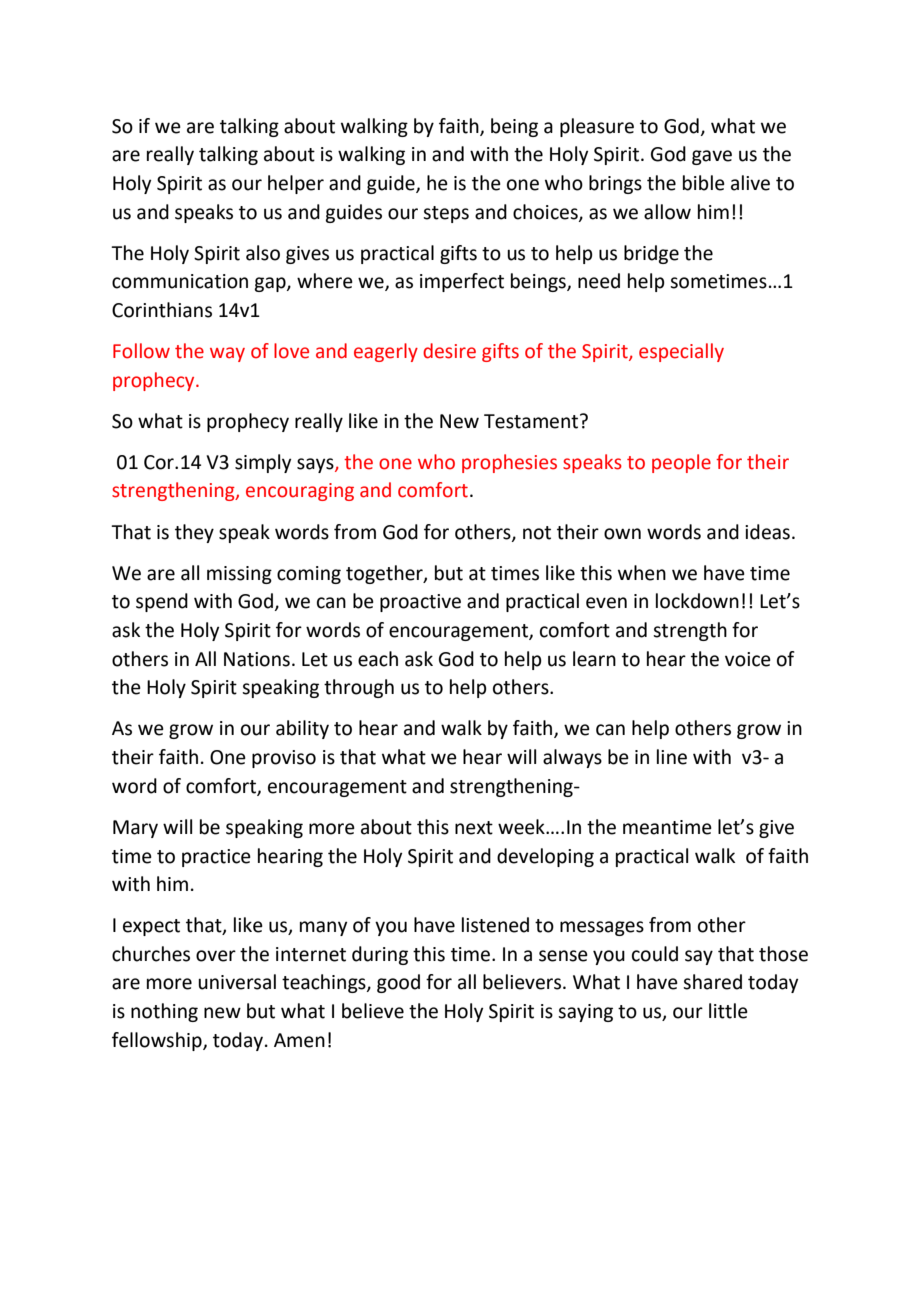  What do you see at coordinates (712, 157) in the image?
I see `gave` at bounding box center [712, 157].
